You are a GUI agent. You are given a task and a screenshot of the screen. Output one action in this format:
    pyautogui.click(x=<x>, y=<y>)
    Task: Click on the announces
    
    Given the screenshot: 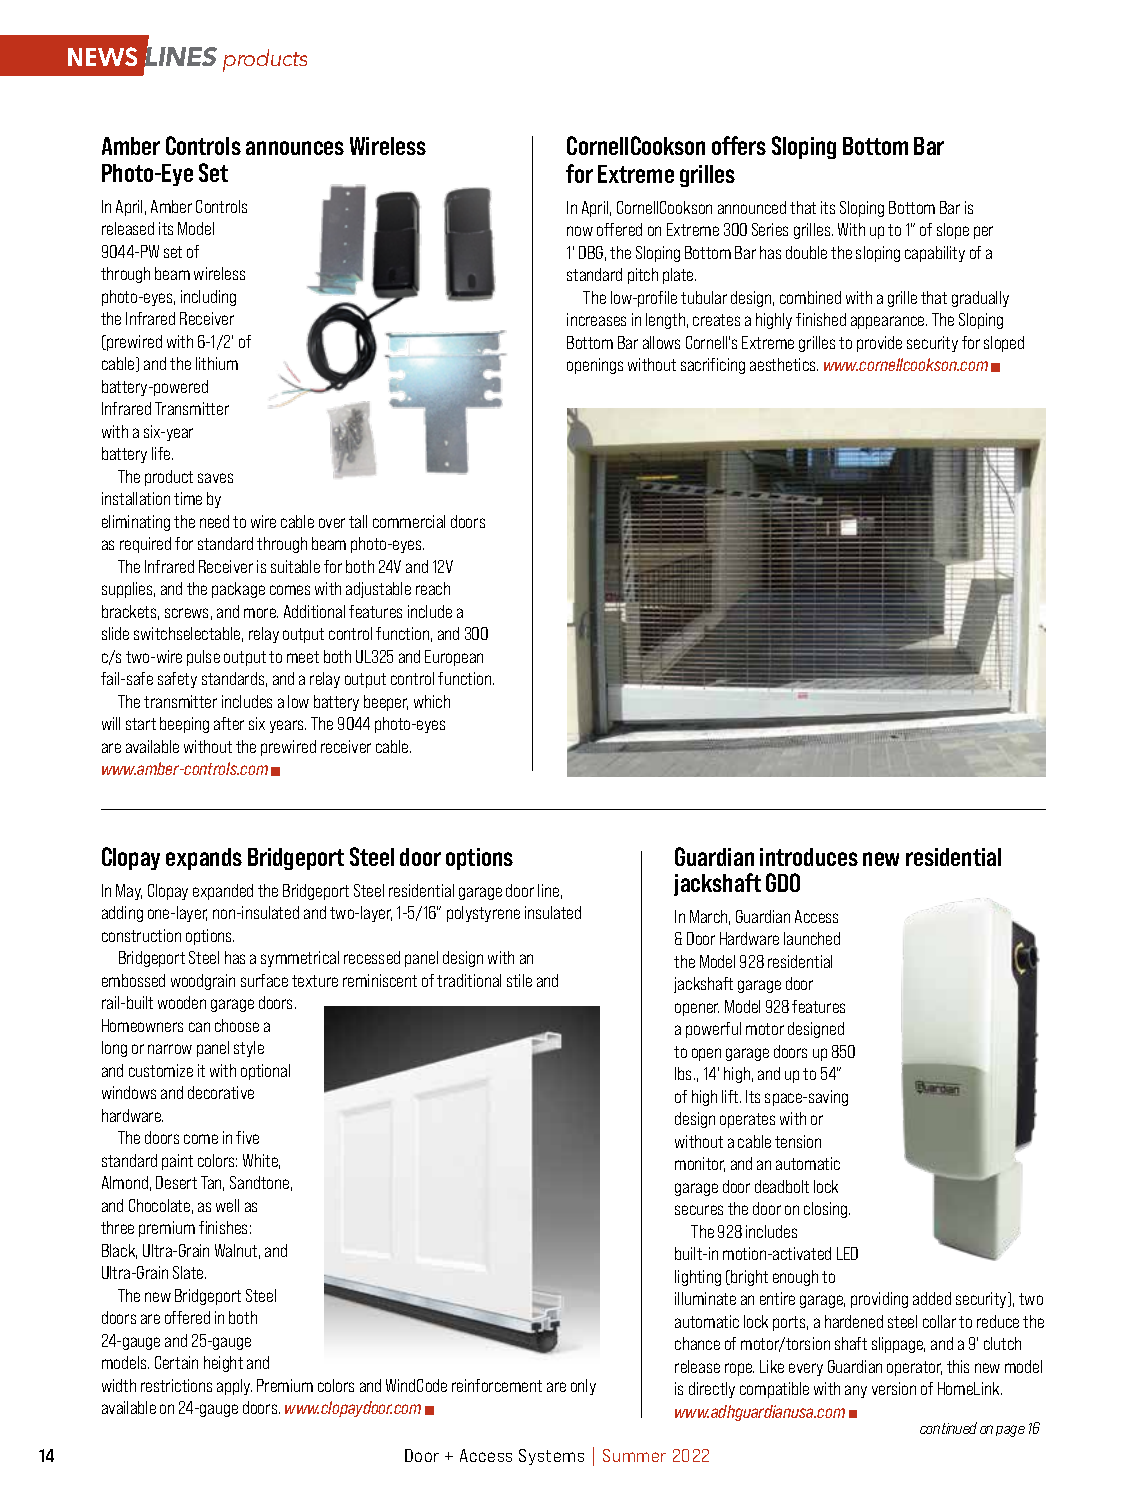 What is the action you would take?
    pyautogui.click(x=295, y=148)
